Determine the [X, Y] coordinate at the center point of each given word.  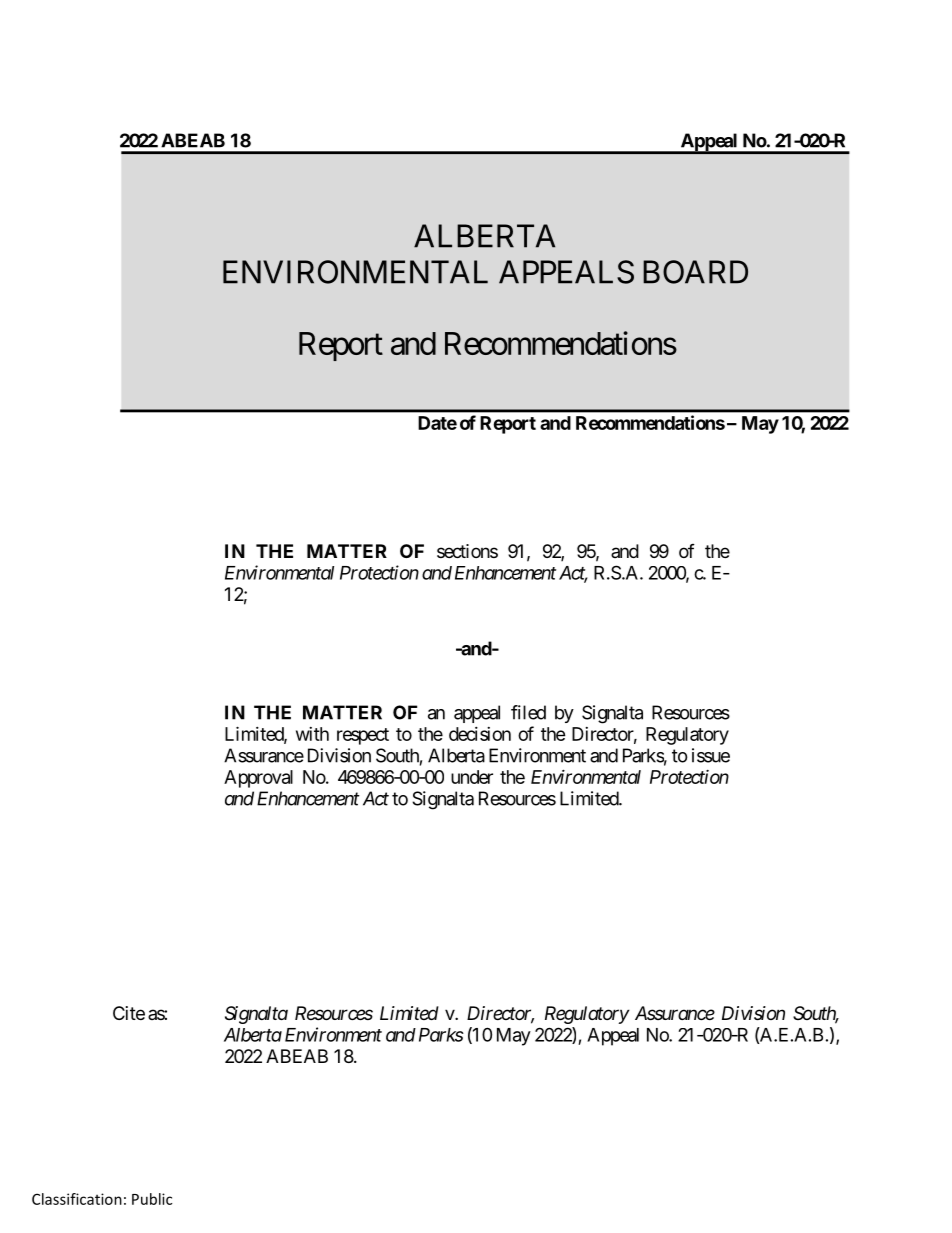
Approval [258, 779]
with [312, 734]
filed [528, 712]
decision [480, 734]
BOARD [695, 272]
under [472, 777]
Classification [77, 1199]
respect [363, 736]
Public [152, 1199]
